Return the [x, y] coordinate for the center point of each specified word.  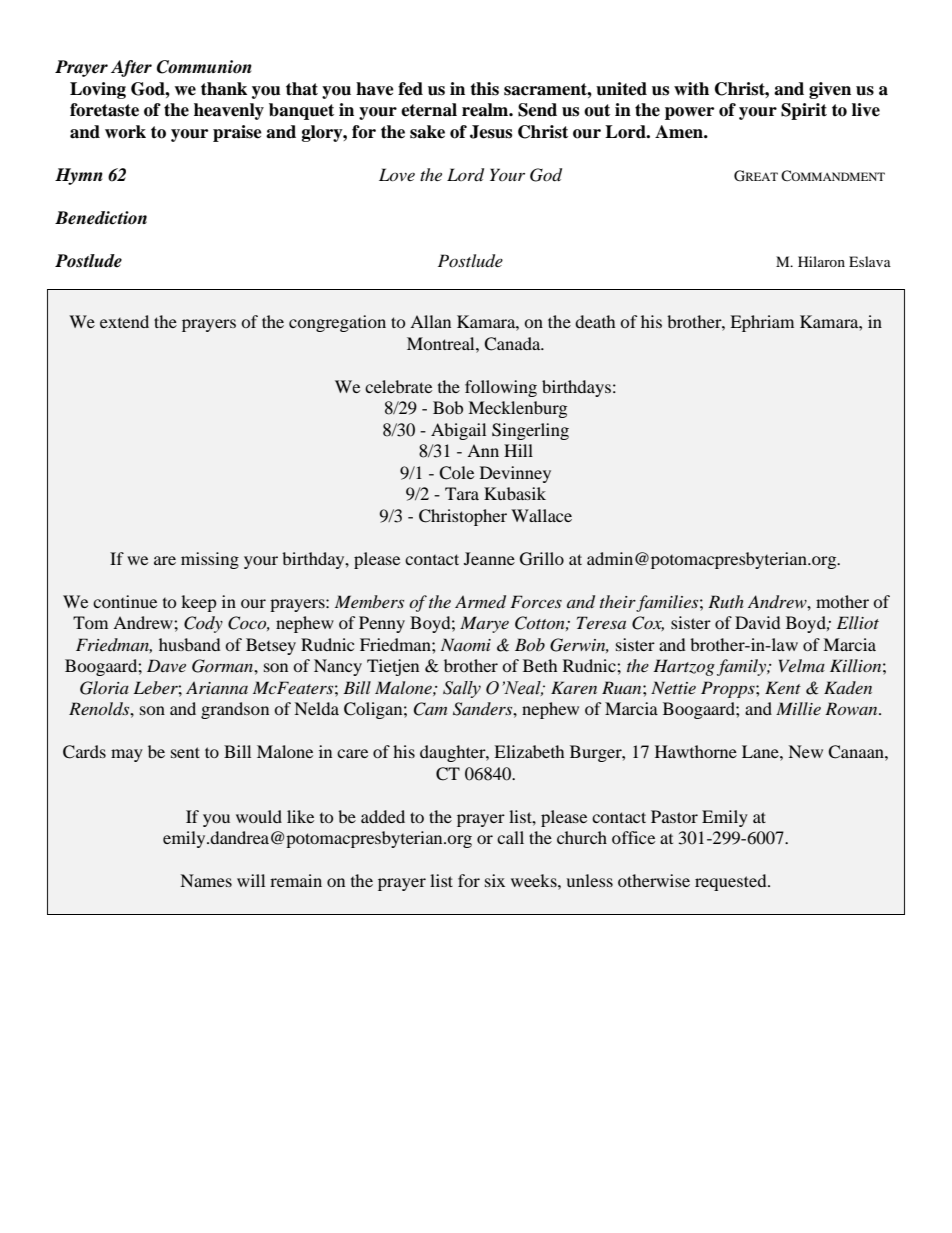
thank [224, 89]
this [484, 89]
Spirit [804, 111]
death [595, 321]
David [758, 622]
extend [124, 321]
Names [206, 880]
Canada [513, 344]
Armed [480, 602]
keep [199, 603]
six [495, 880]
